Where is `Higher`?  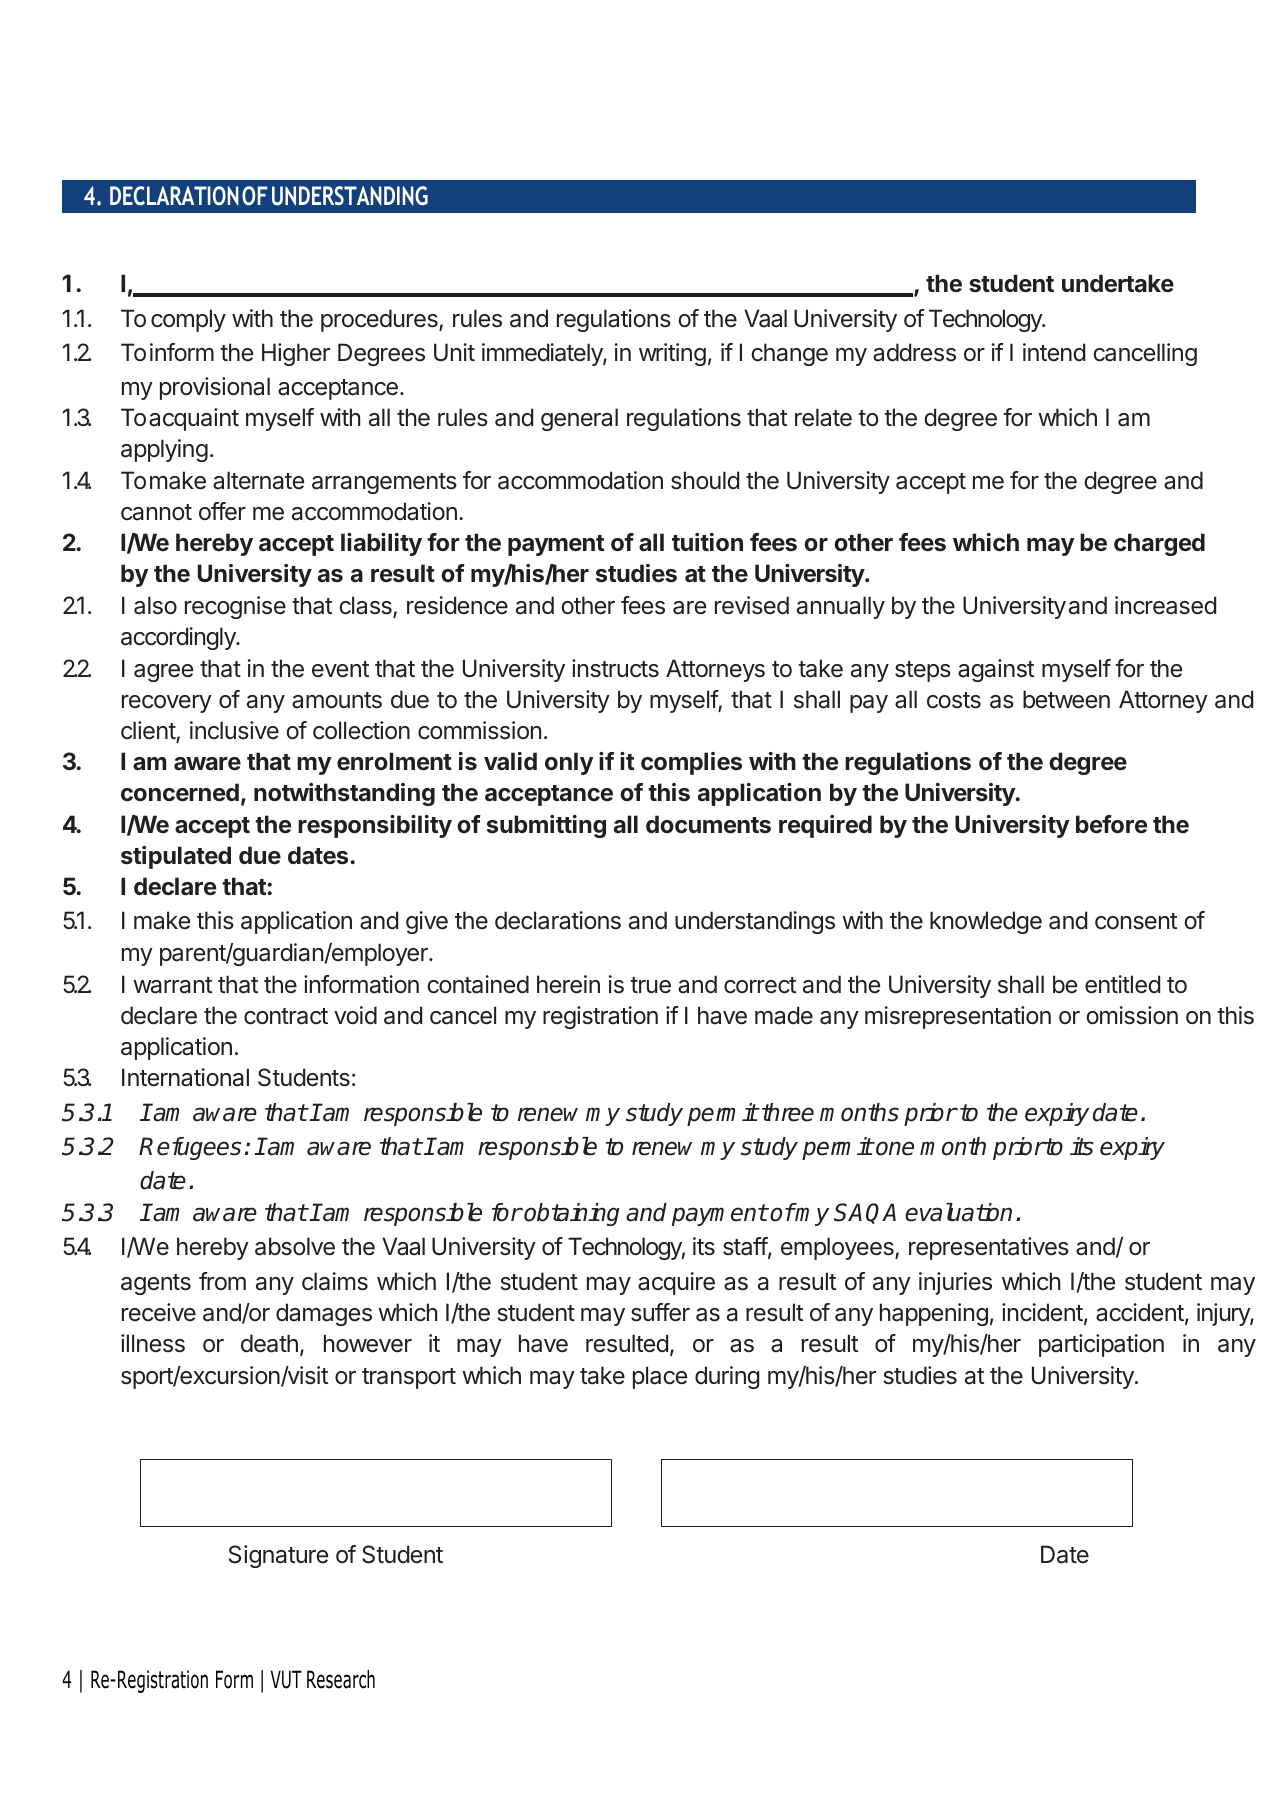 Higher is located at coordinates (296, 354).
